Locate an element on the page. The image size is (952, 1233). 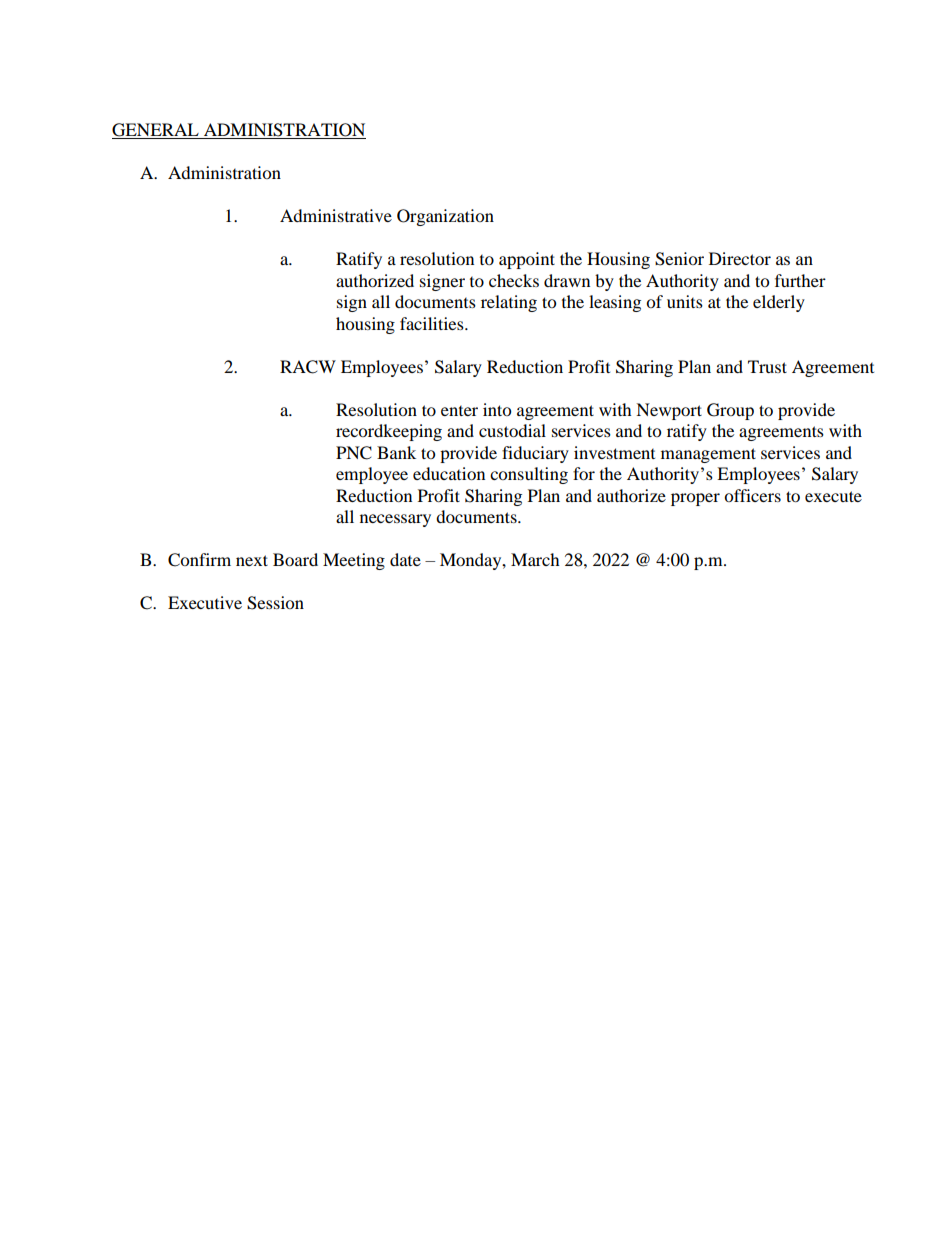
into is located at coordinates (497, 409).
